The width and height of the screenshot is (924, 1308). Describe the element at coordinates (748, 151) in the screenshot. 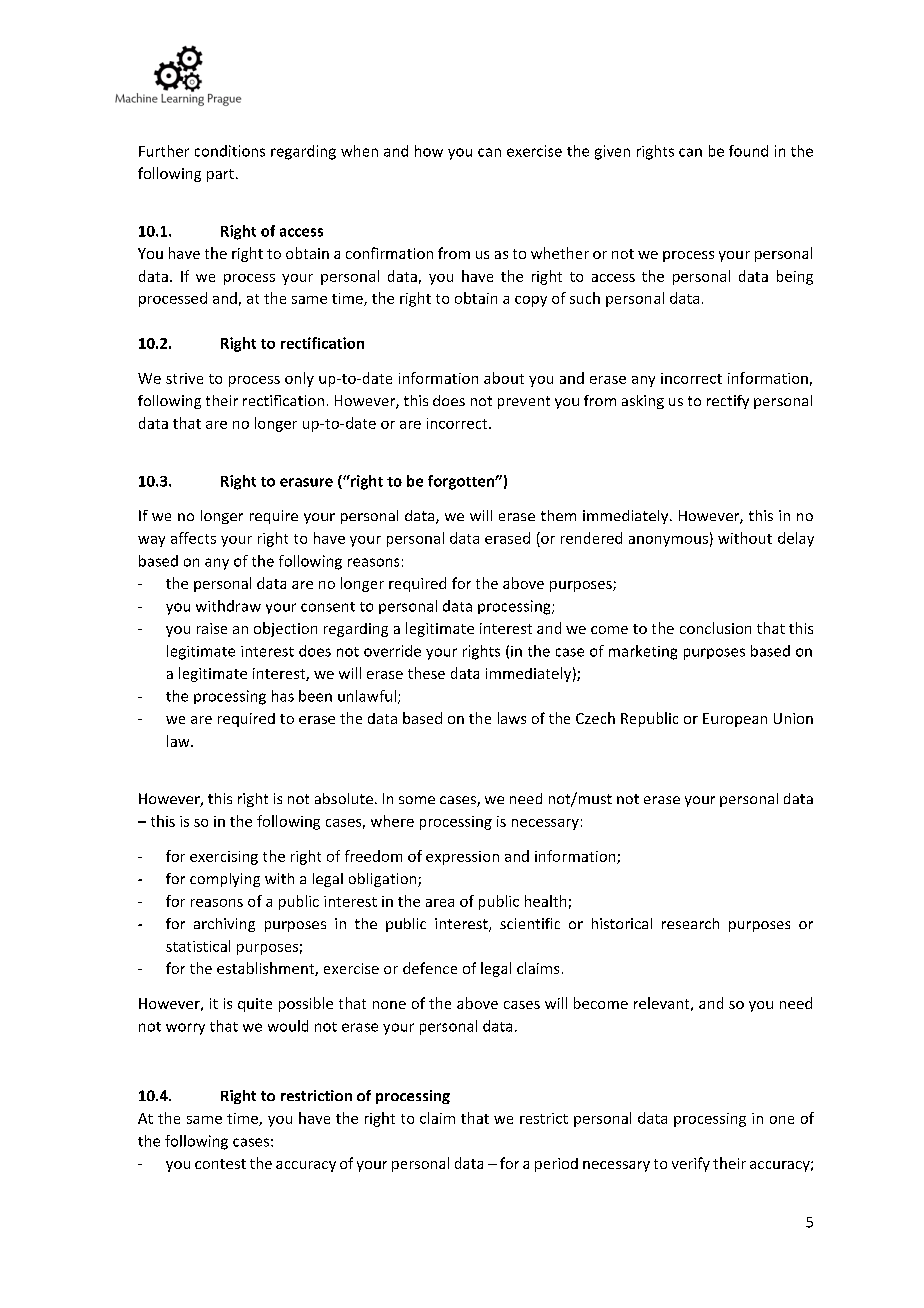

I see `found` at that location.
